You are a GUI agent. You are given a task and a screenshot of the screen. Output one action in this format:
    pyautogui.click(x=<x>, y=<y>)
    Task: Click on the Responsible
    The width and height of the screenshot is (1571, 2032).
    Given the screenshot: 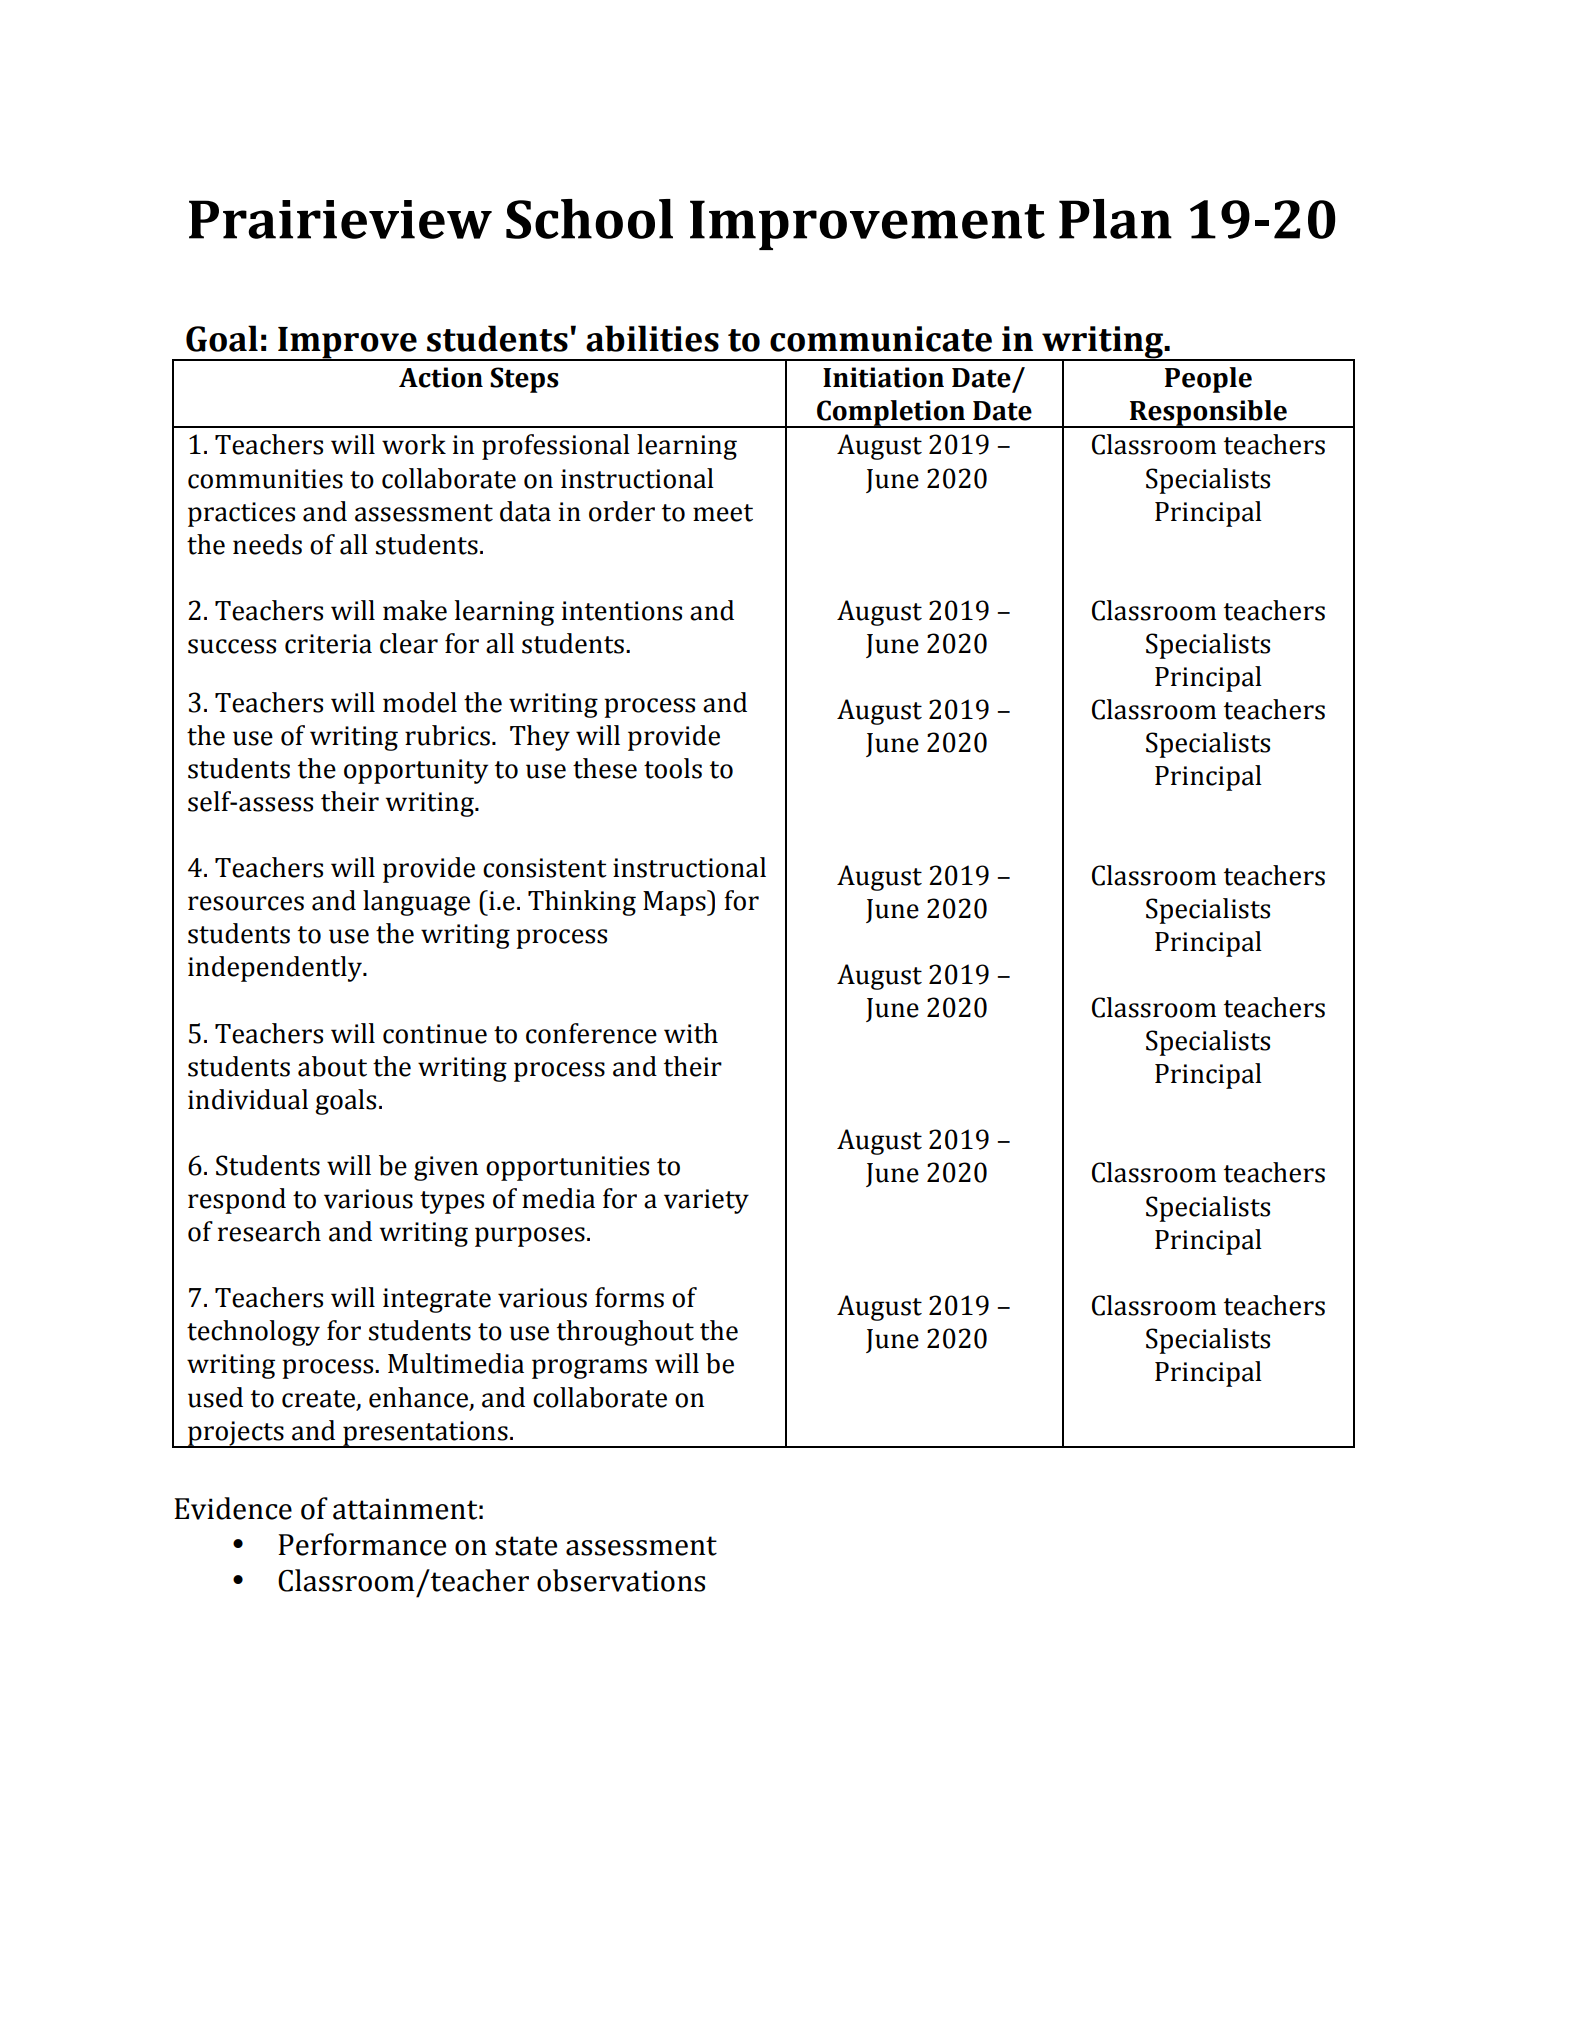 What is the action you would take?
    pyautogui.click(x=1208, y=414)
